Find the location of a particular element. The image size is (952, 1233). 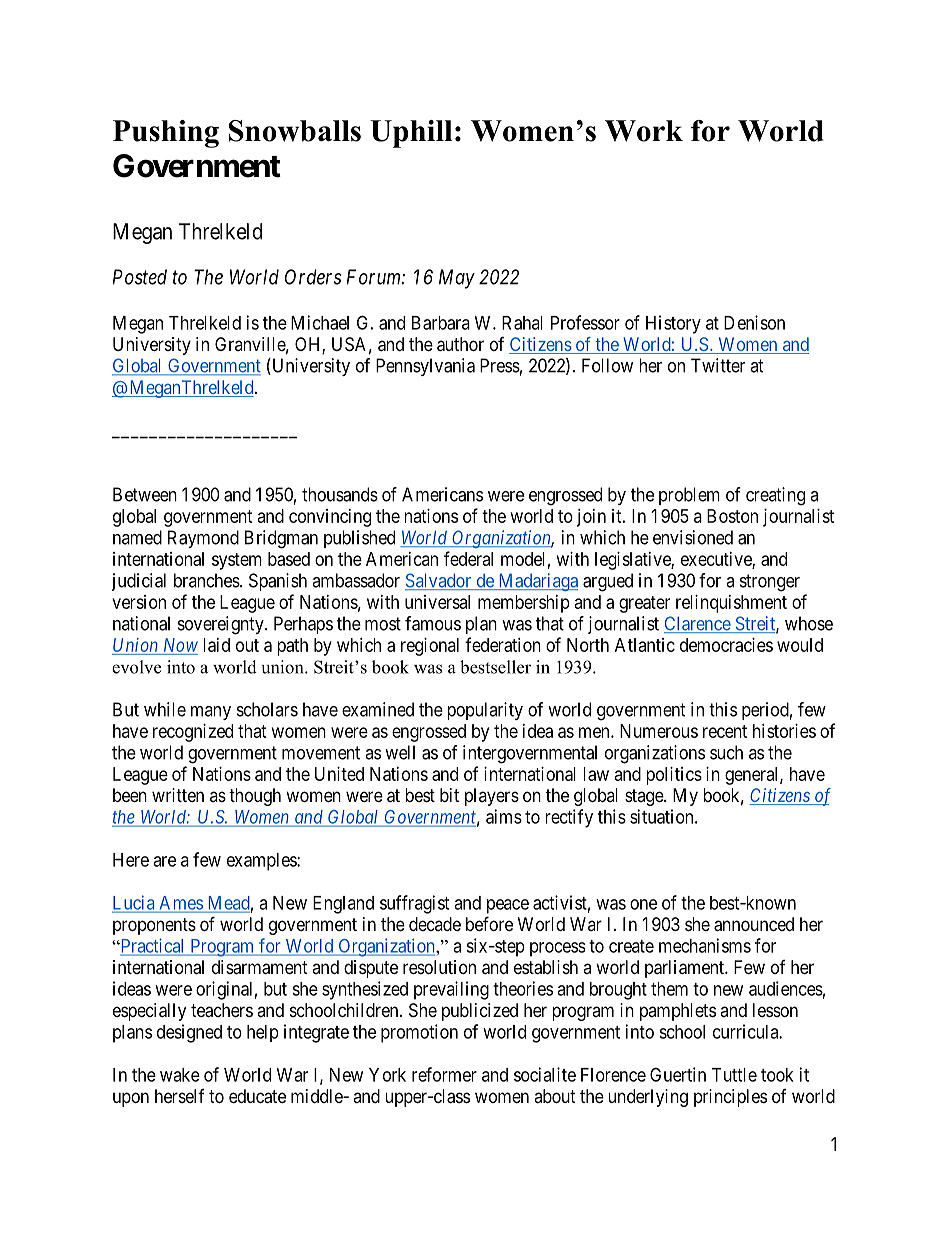

recognized is located at coordinates (193, 733).
